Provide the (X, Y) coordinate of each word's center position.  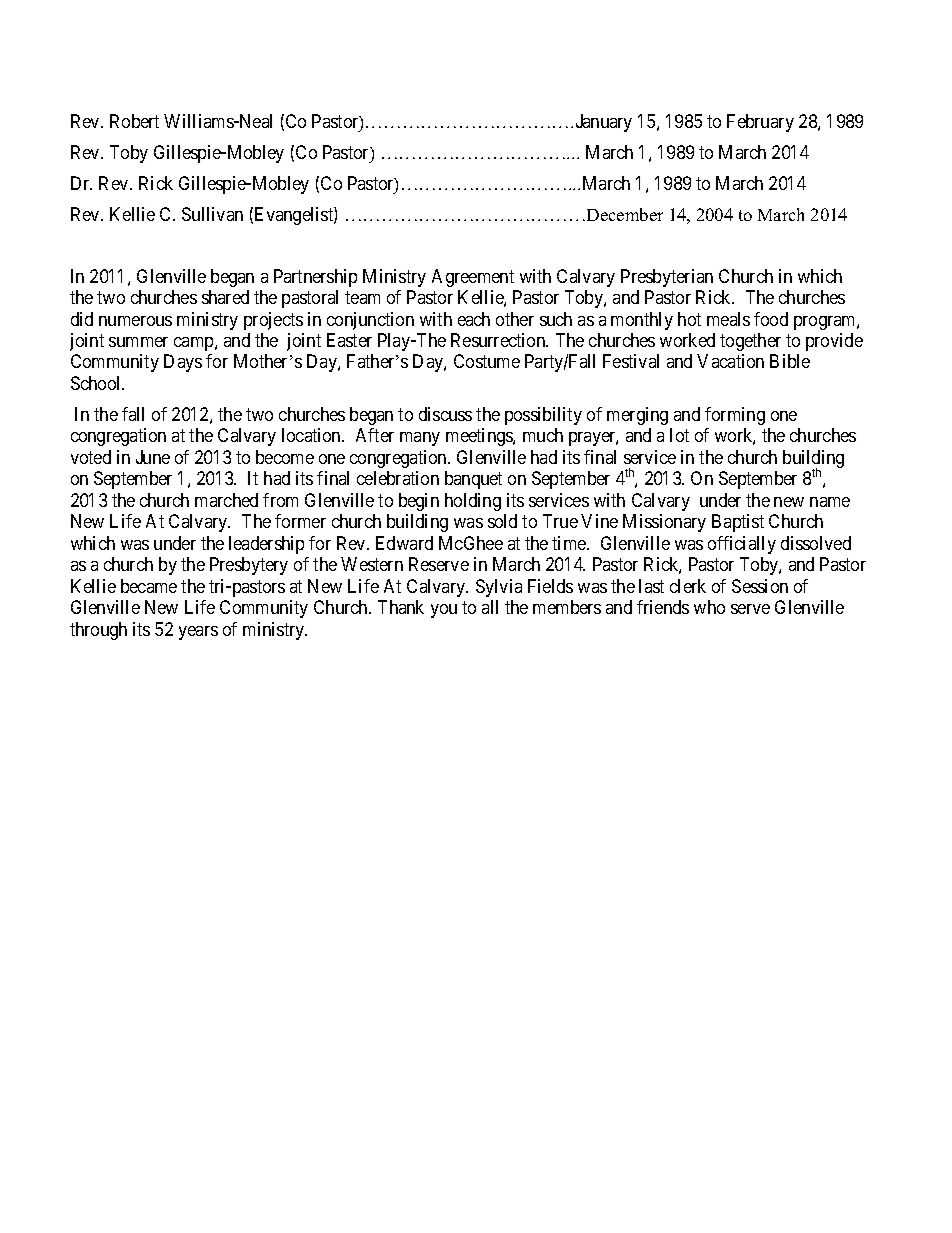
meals (728, 319)
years (198, 633)
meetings (480, 437)
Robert (134, 121)
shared (225, 297)
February (760, 123)
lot (679, 435)
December (625, 214)
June (153, 457)
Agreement (473, 278)
